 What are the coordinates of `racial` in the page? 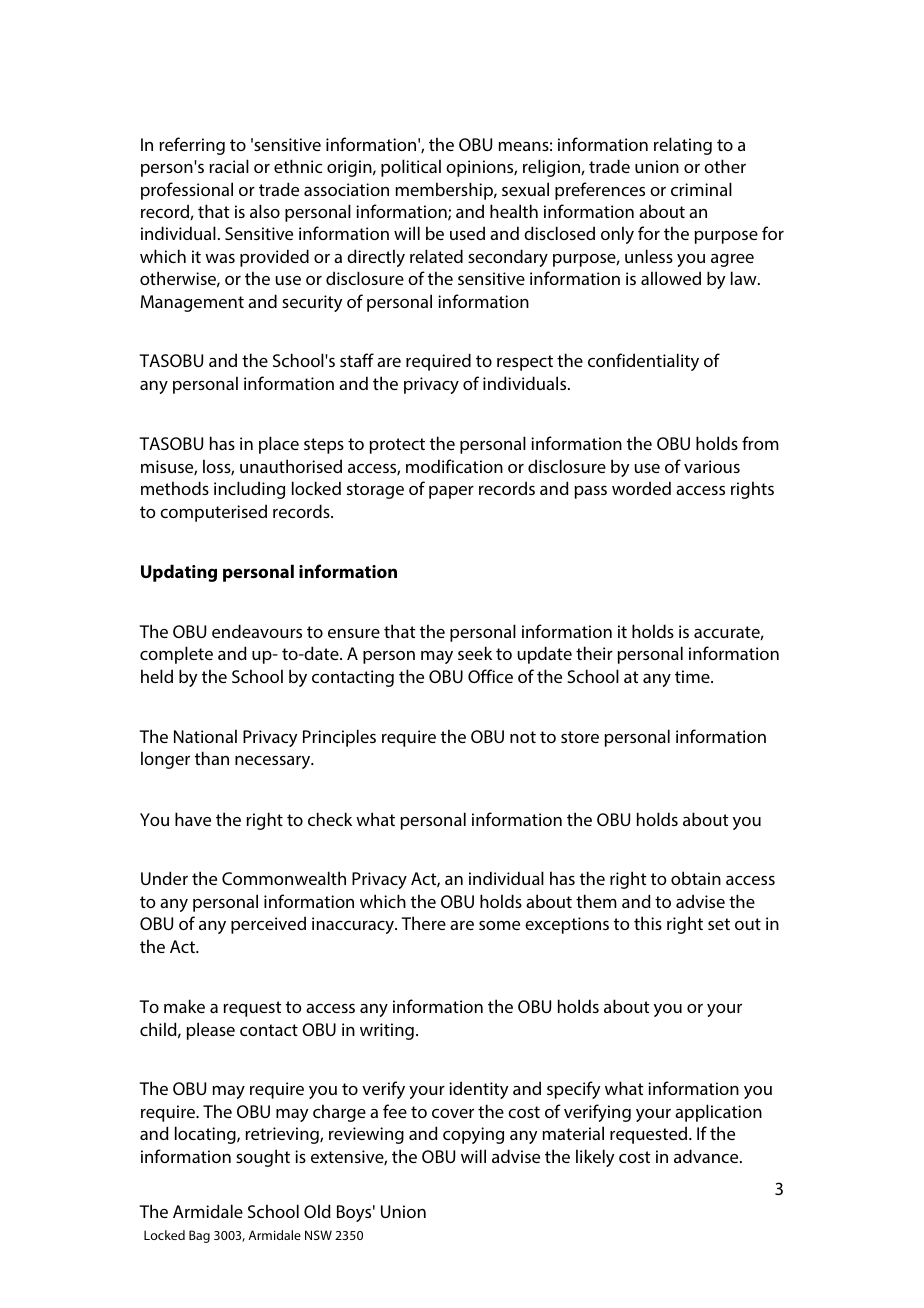 It's located at (229, 166).
